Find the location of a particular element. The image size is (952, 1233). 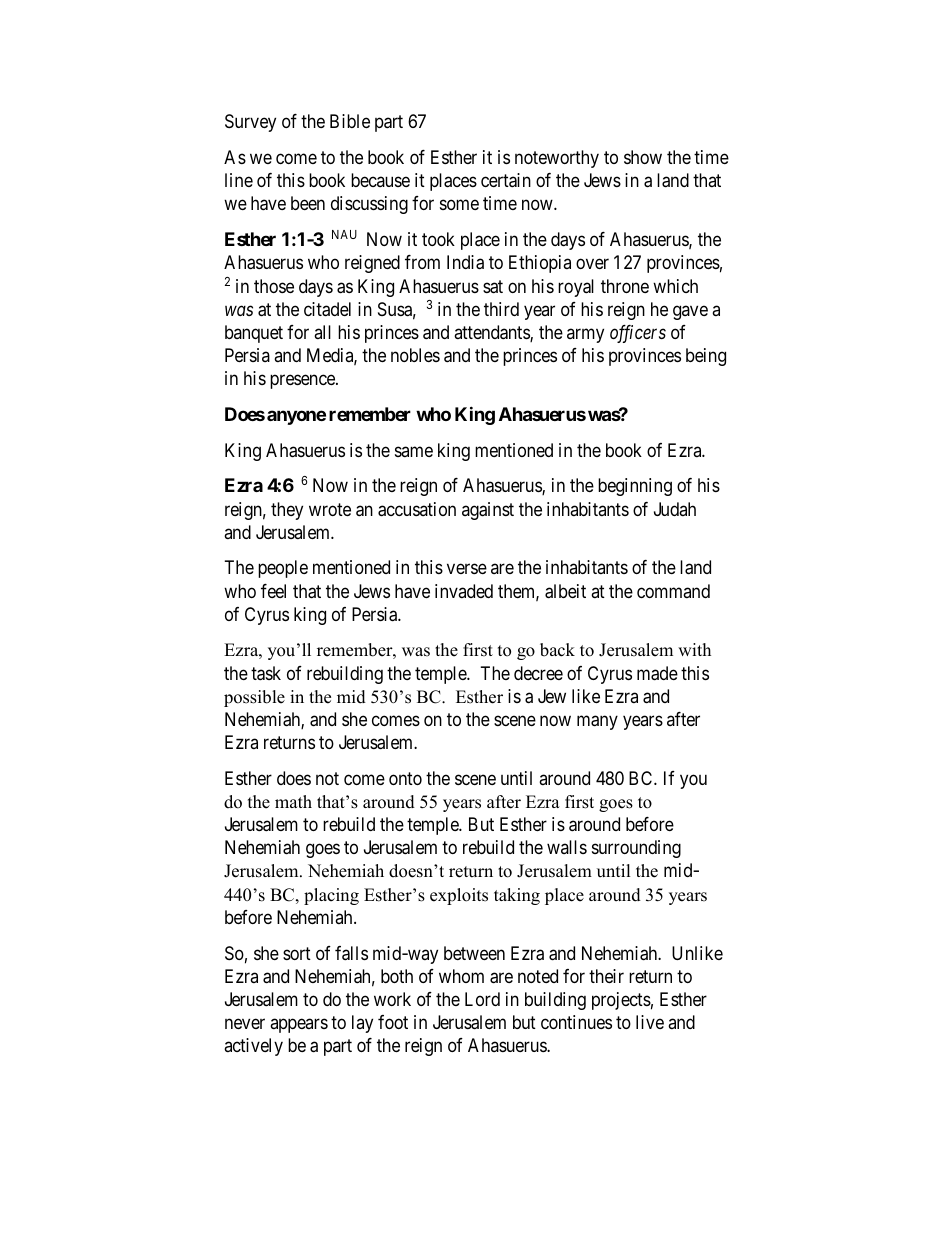

appears is located at coordinates (299, 1025).
